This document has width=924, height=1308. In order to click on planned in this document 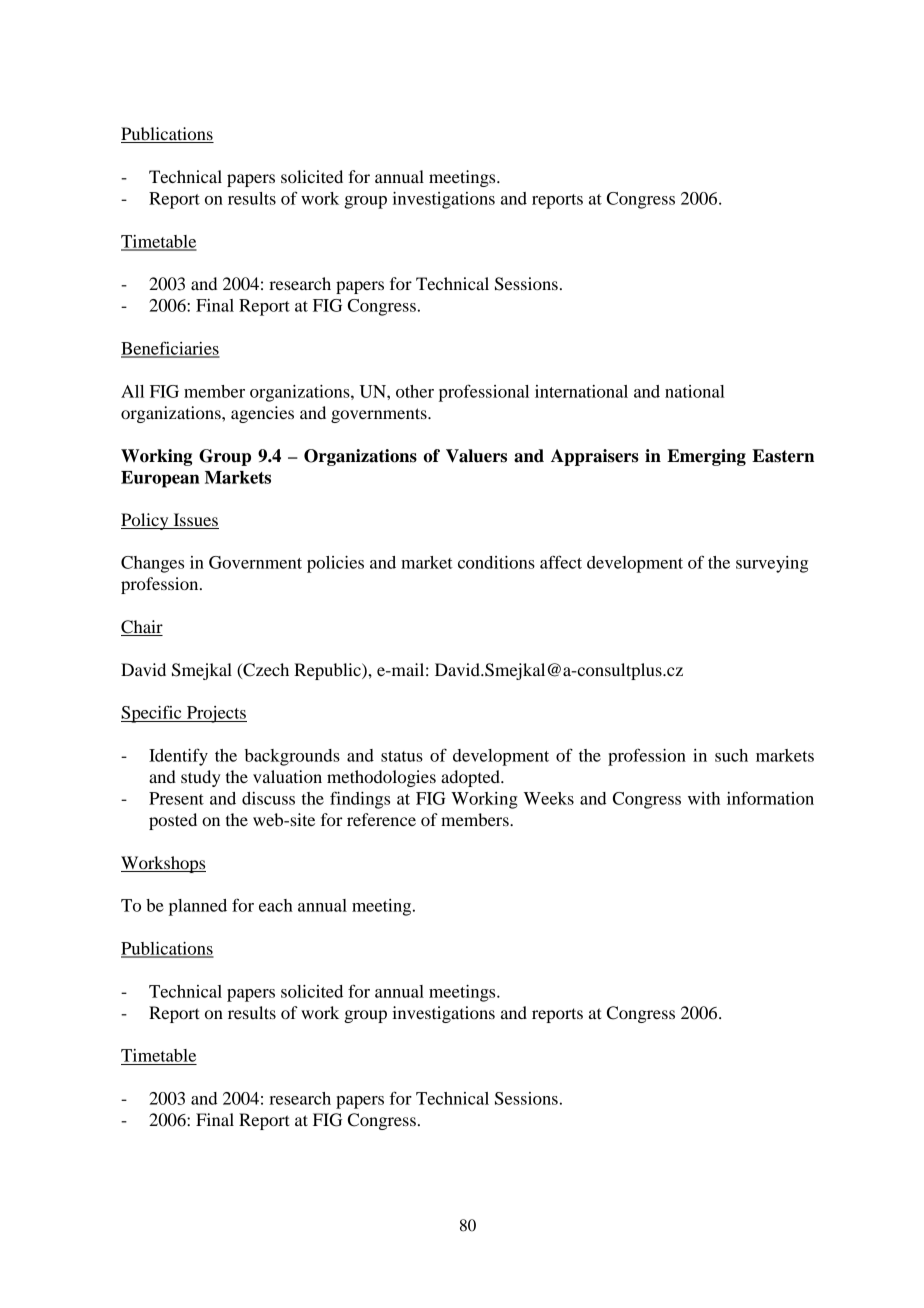, I will do `click(198, 907)`.
